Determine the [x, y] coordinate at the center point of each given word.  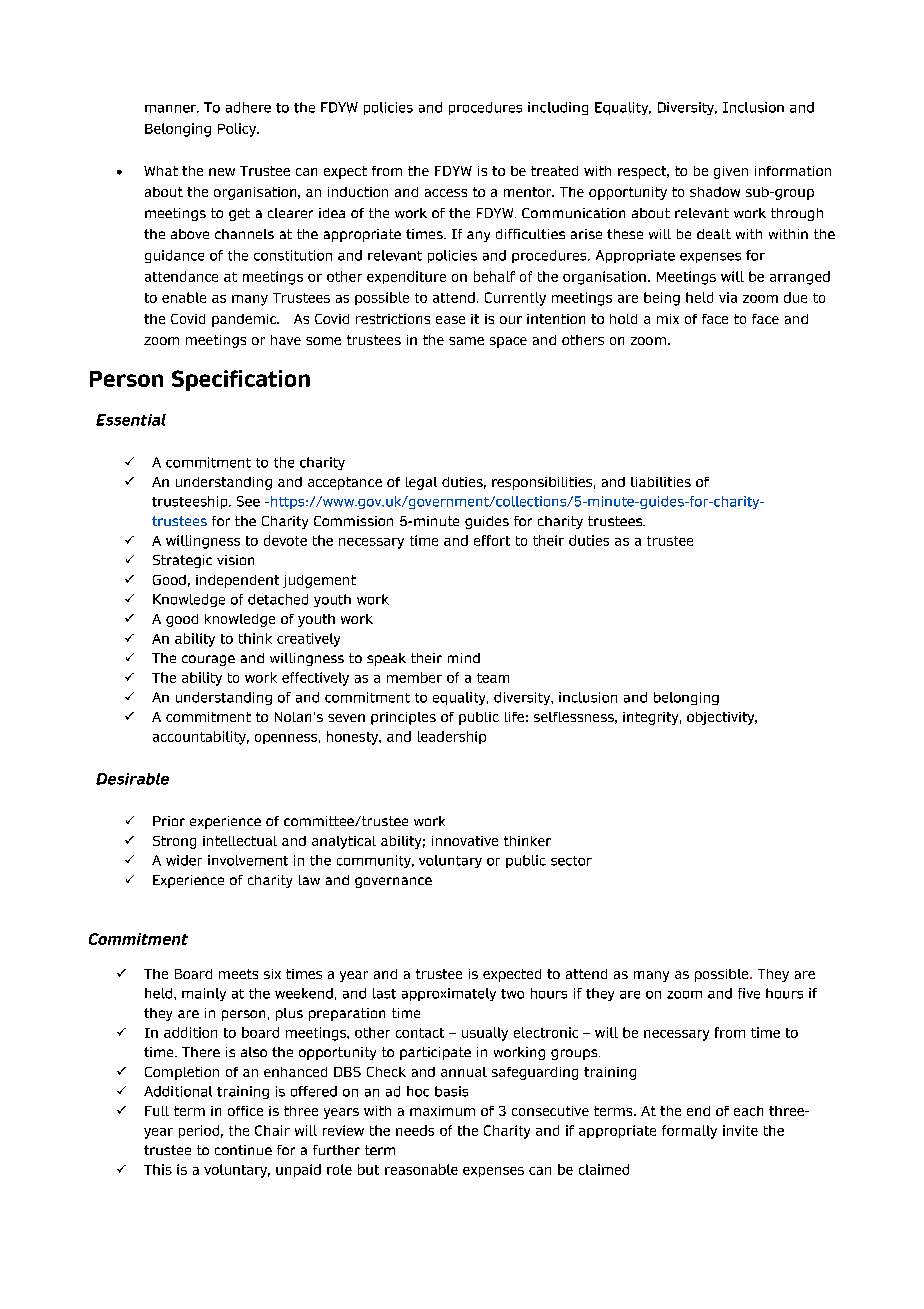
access [446, 193]
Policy [238, 130]
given [731, 172]
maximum [442, 1111]
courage [208, 660]
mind [464, 658]
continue [243, 1150]
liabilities [661, 482]
